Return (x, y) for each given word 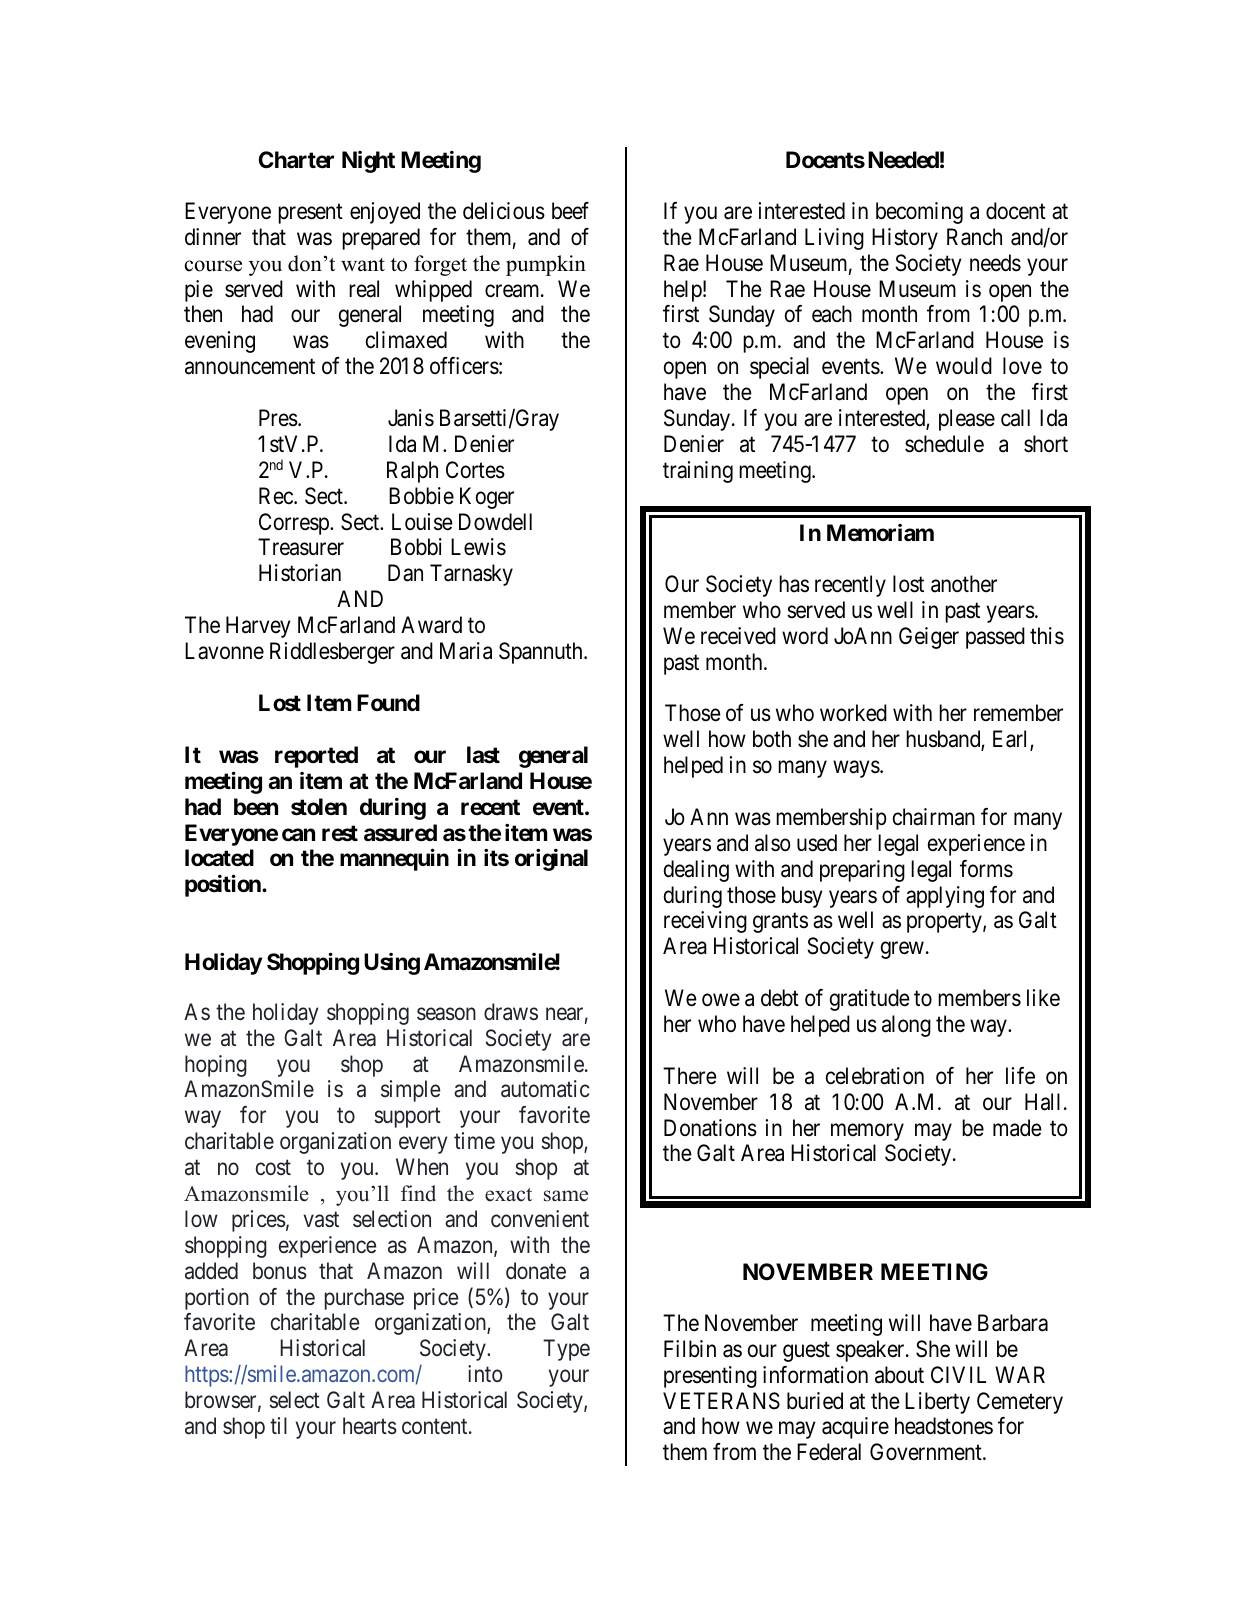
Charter (296, 160)
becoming (919, 213)
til (278, 1425)
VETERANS (721, 1401)
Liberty (937, 1403)
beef (570, 211)
